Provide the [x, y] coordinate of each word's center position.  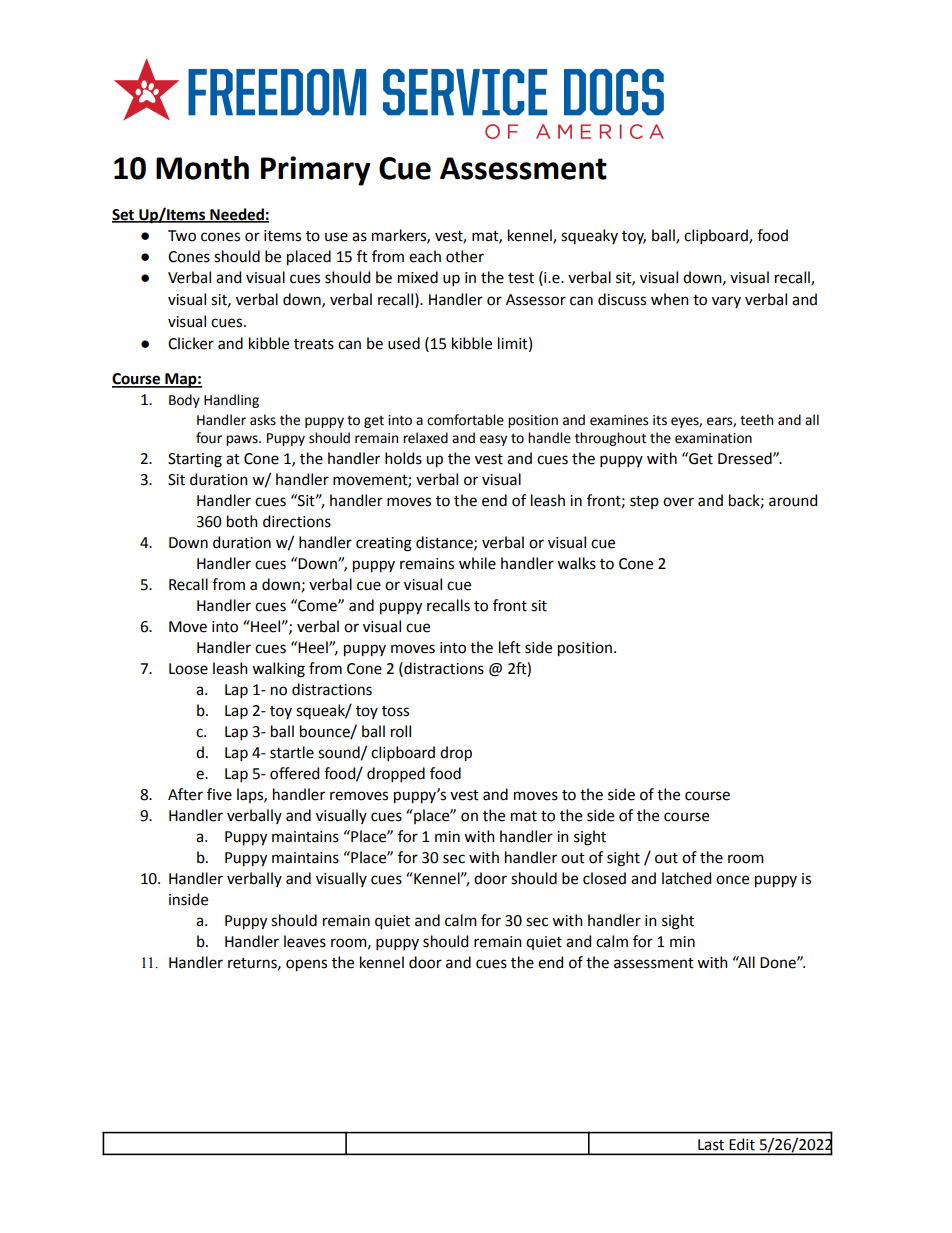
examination [713, 438]
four [209, 438]
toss [395, 711]
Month [202, 168]
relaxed [425, 438]
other [465, 256]
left [510, 647]
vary [726, 302]
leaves [305, 941]
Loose [188, 669]
